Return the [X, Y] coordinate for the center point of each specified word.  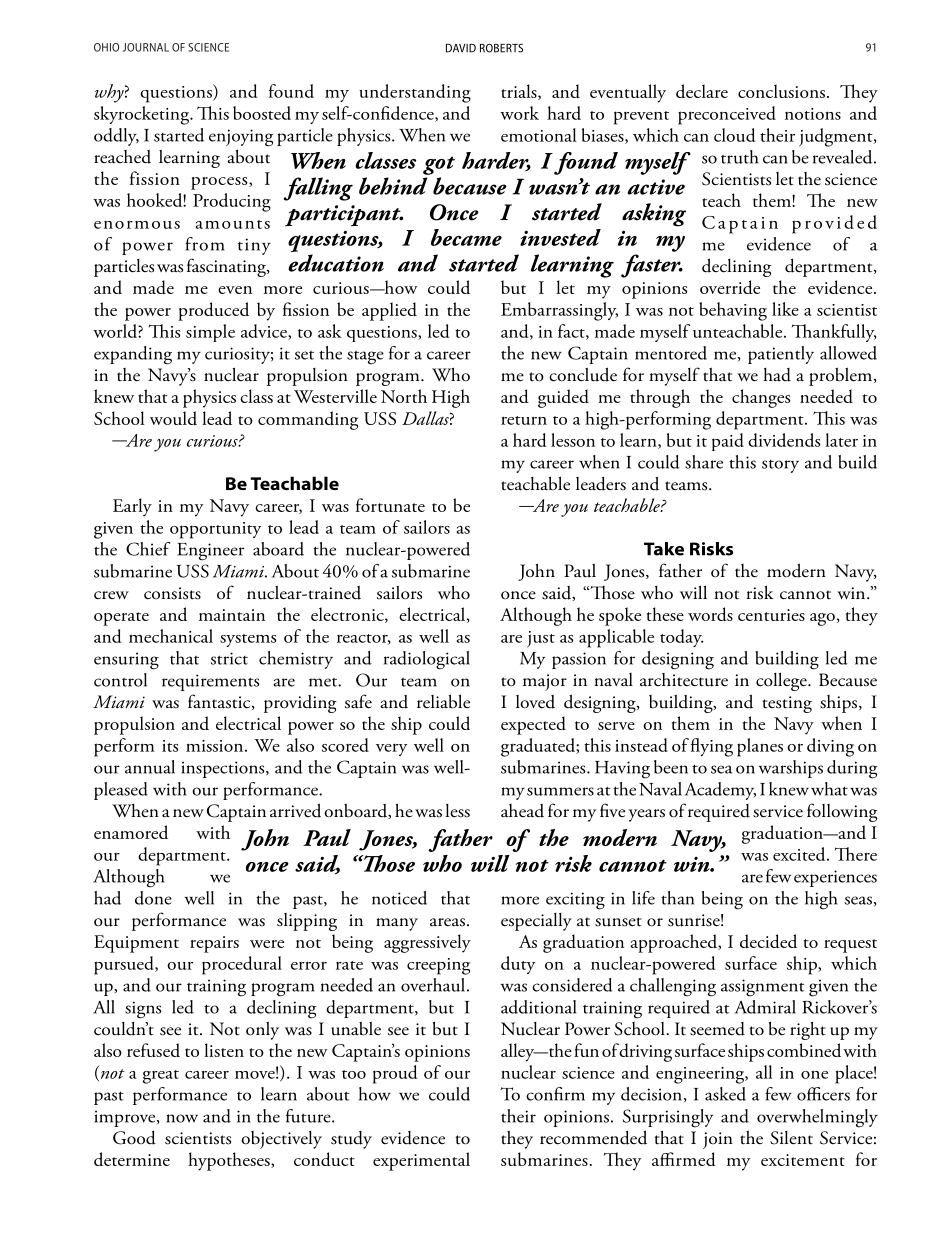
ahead [522, 811]
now [182, 1118]
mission [216, 746]
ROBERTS [501, 48]
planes [760, 747]
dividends [784, 440]
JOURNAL [146, 47]
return [524, 420]
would [173, 418]
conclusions [781, 91]
